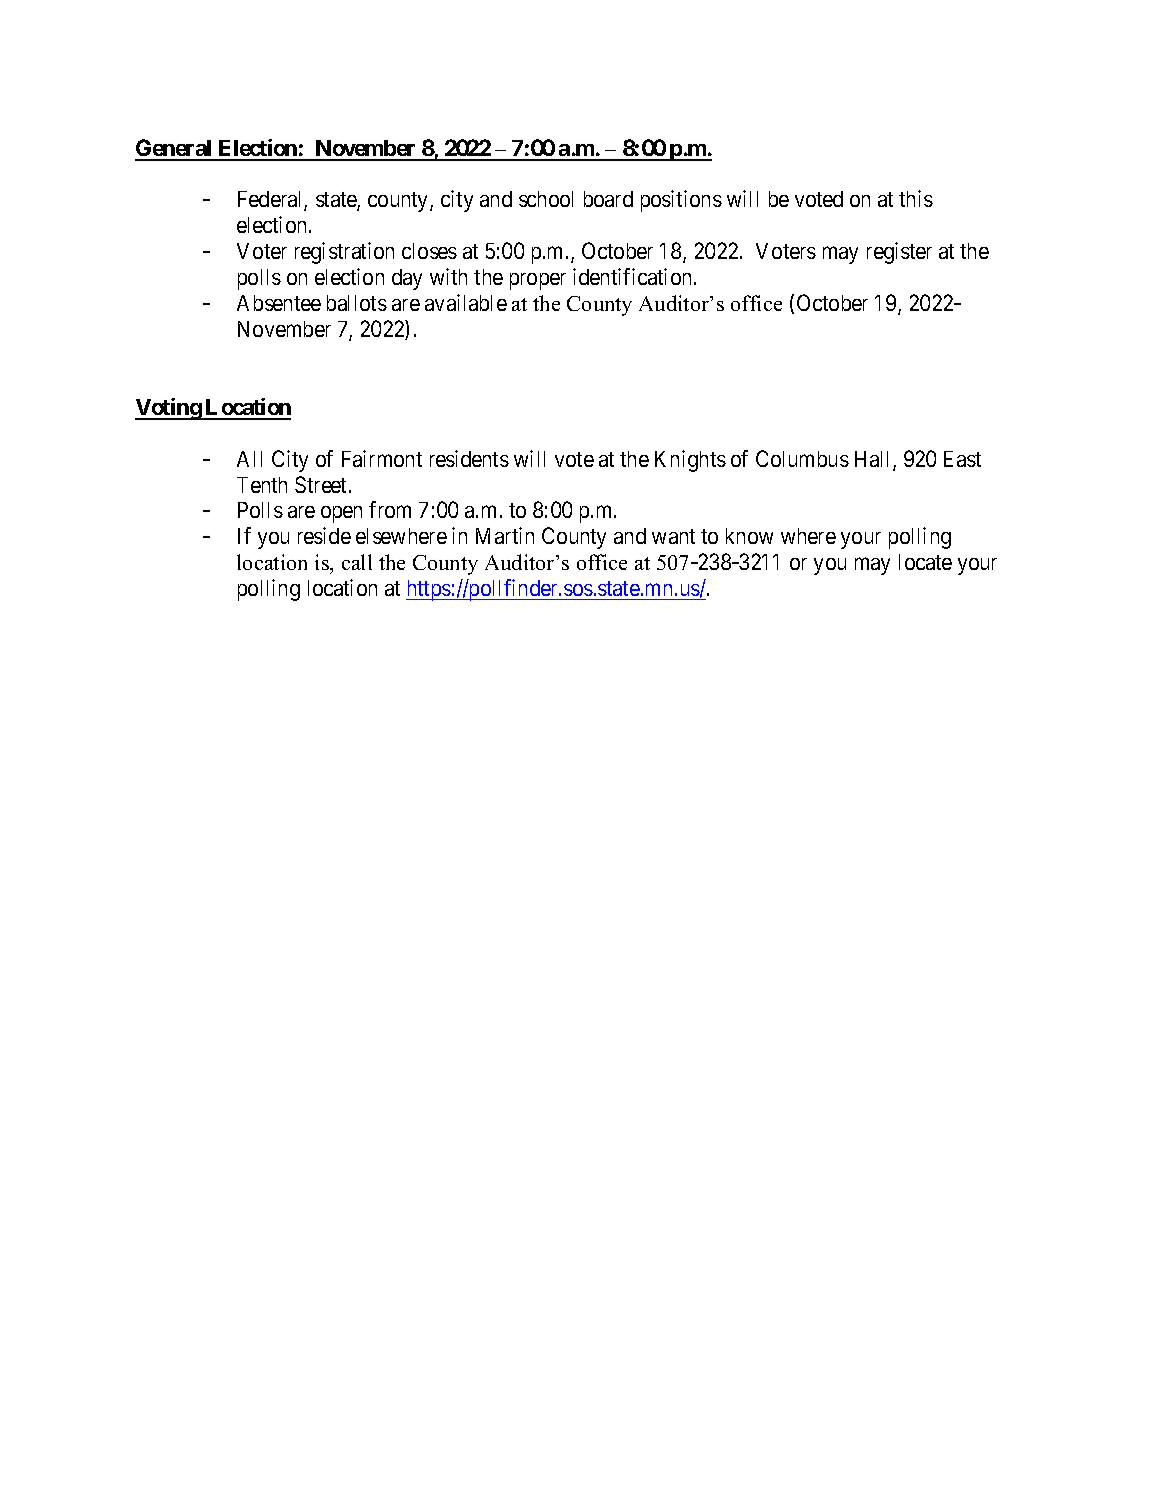 This page has height=1487, width=1149. What do you see at coordinates (357, 562) in the page?
I see `call` at bounding box center [357, 562].
